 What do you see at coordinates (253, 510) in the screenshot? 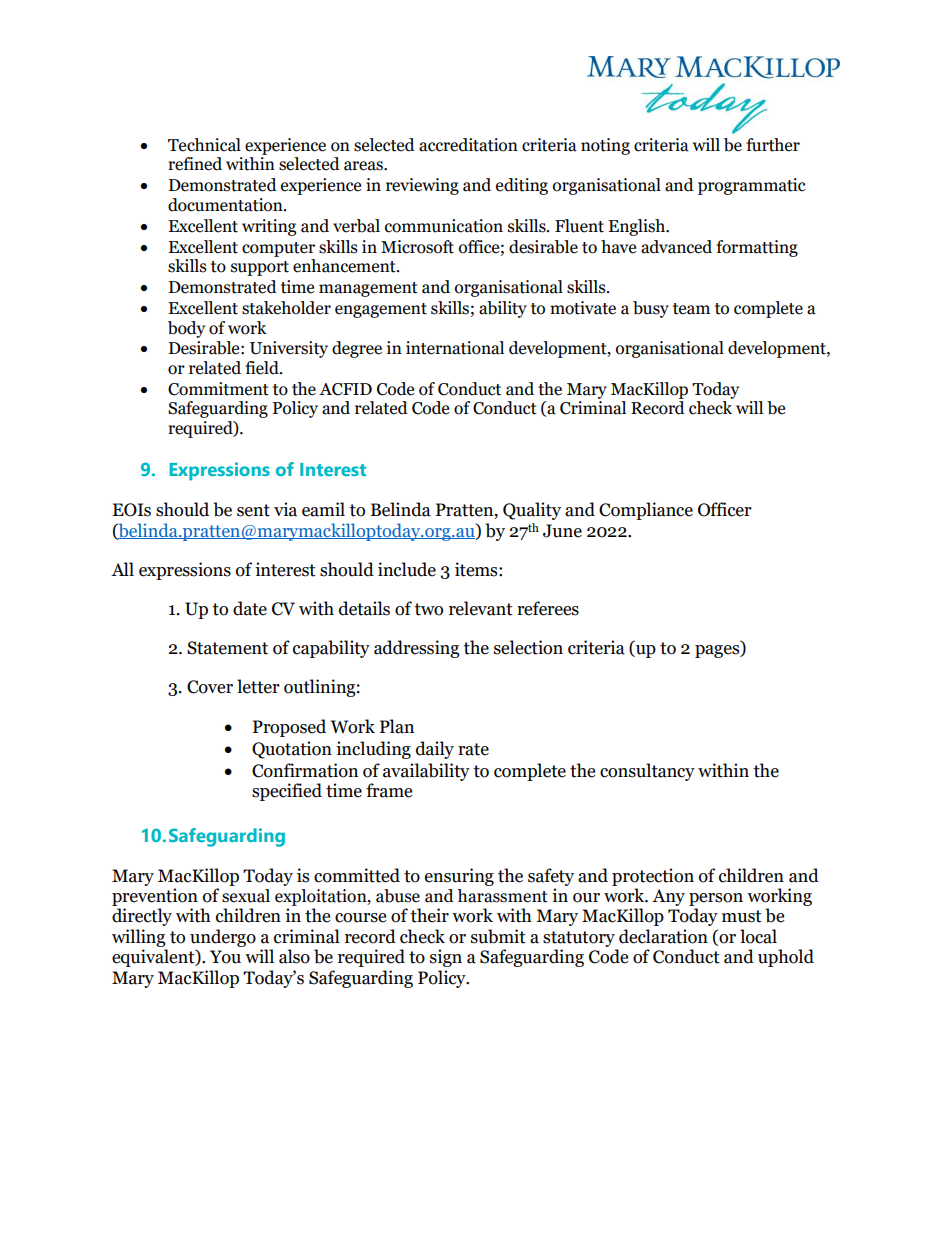
I see `sent` at bounding box center [253, 510].
